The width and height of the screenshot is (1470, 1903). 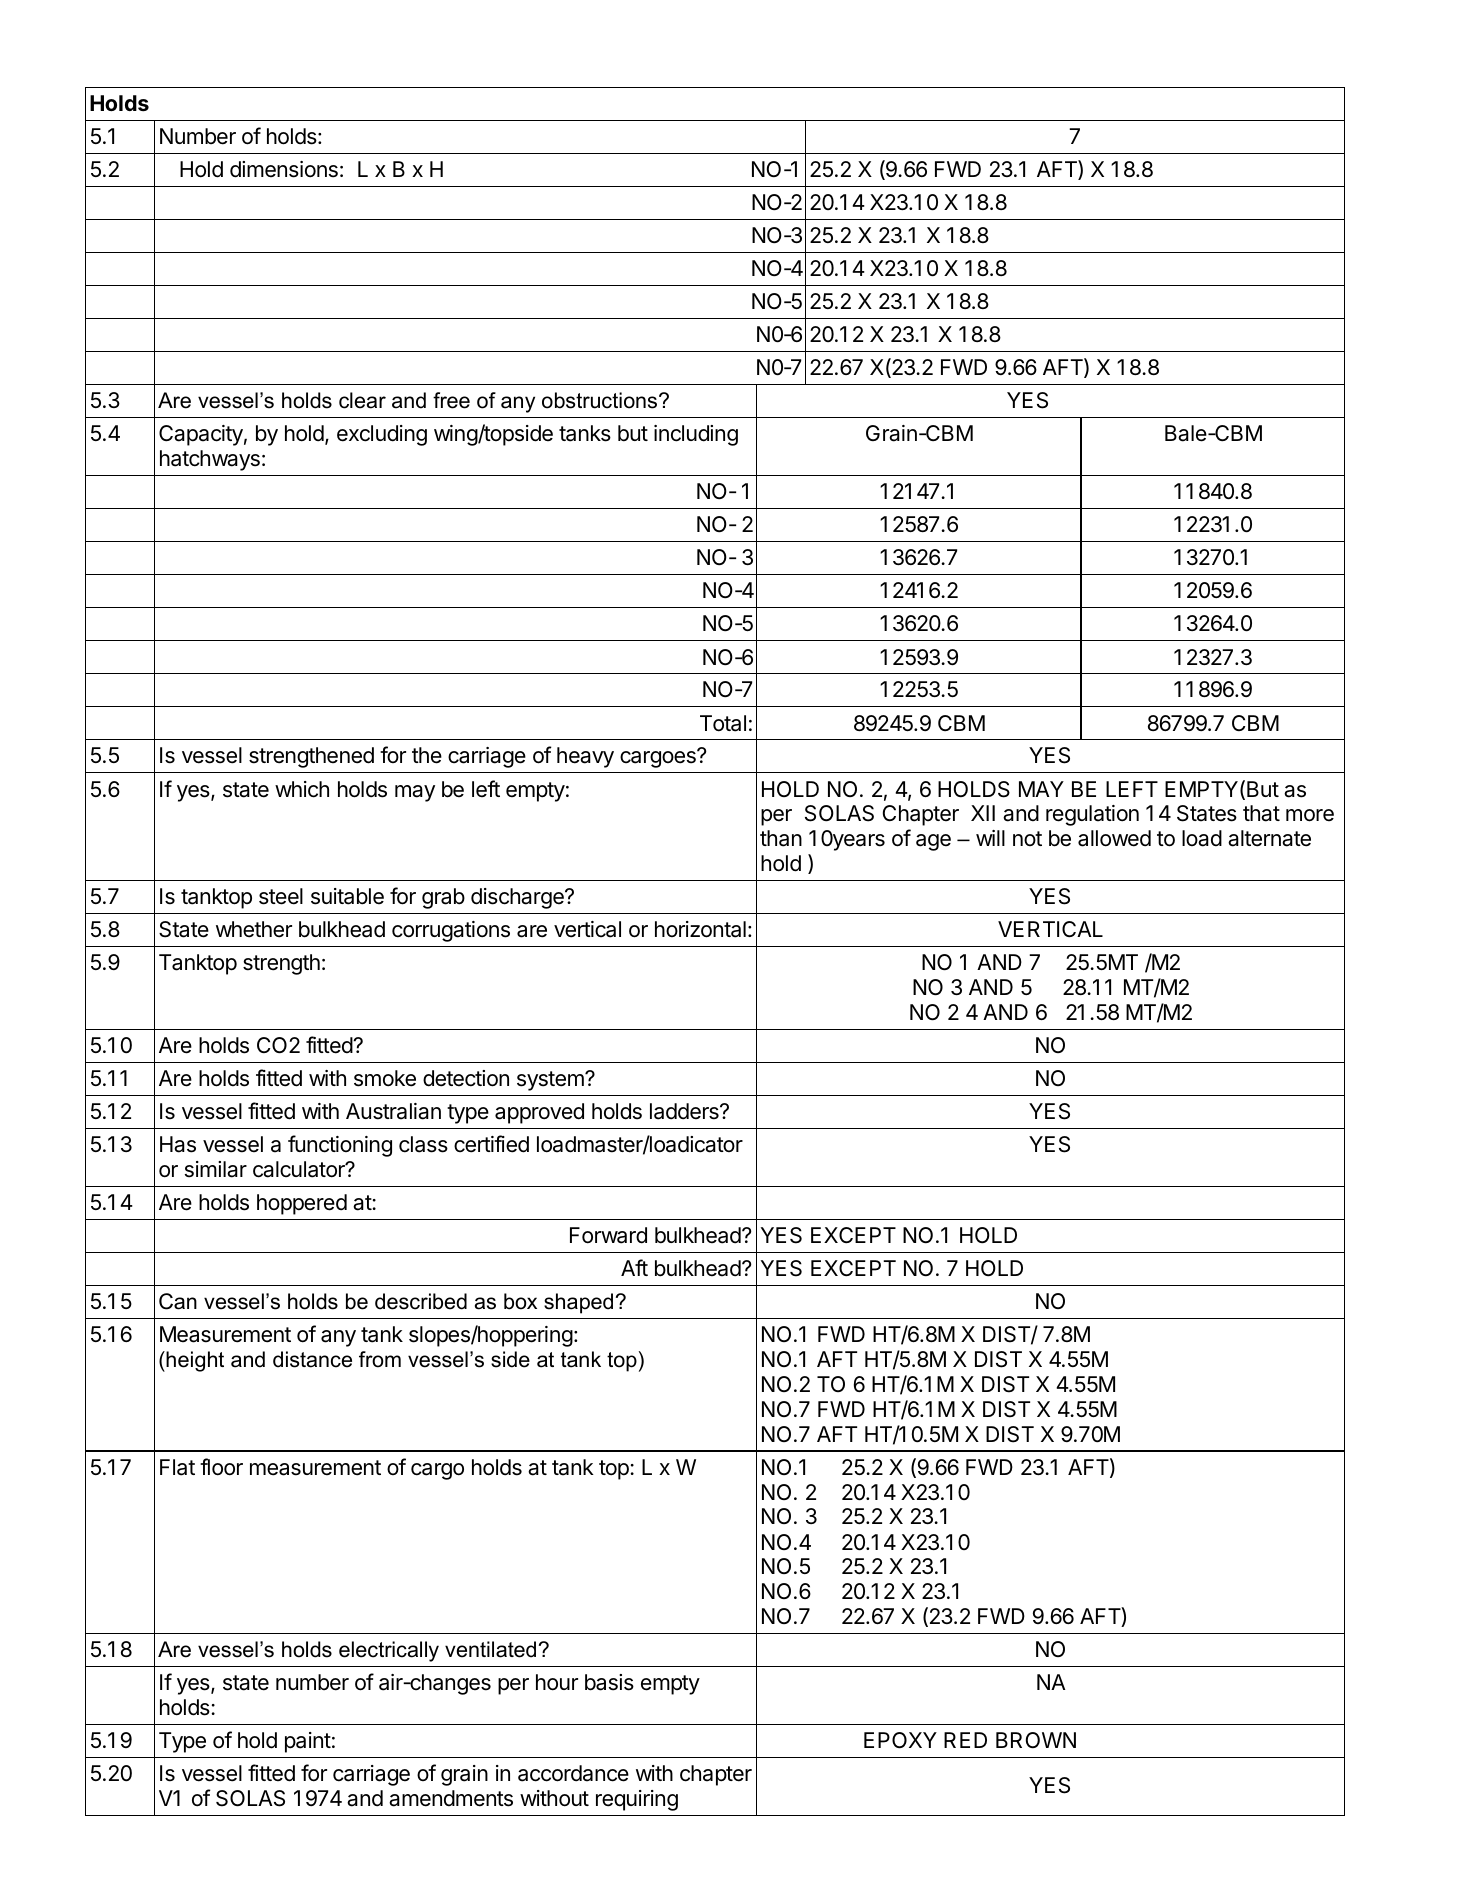 What do you see at coordinates (284, 169) in the screenshot?
I see `dimensions` at bounding box center [284, 169].
